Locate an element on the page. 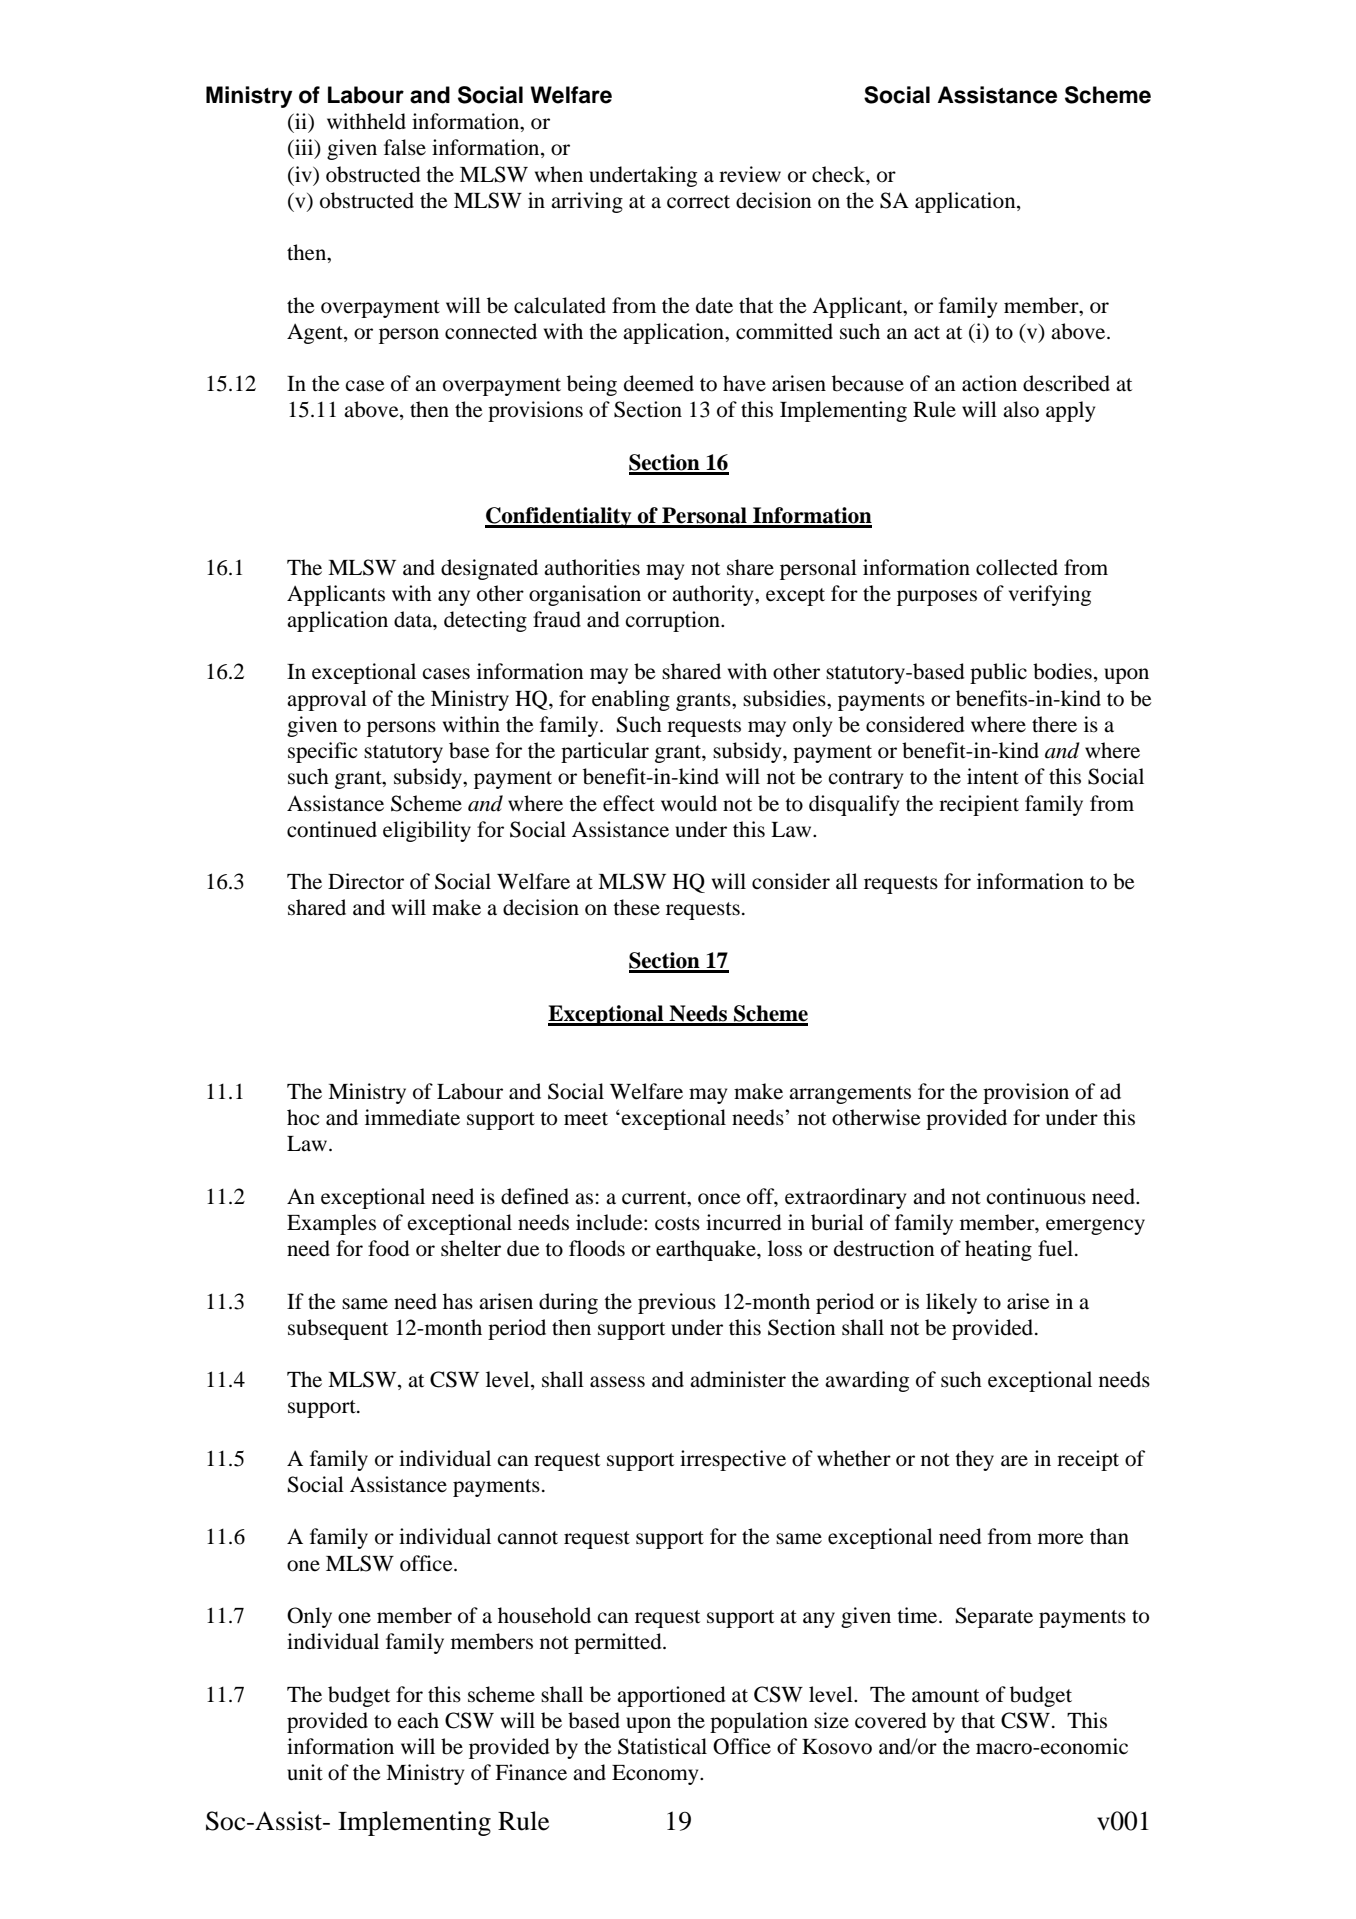 The image size is (1356, 1919). correct is located at coordinates (698, 202).
